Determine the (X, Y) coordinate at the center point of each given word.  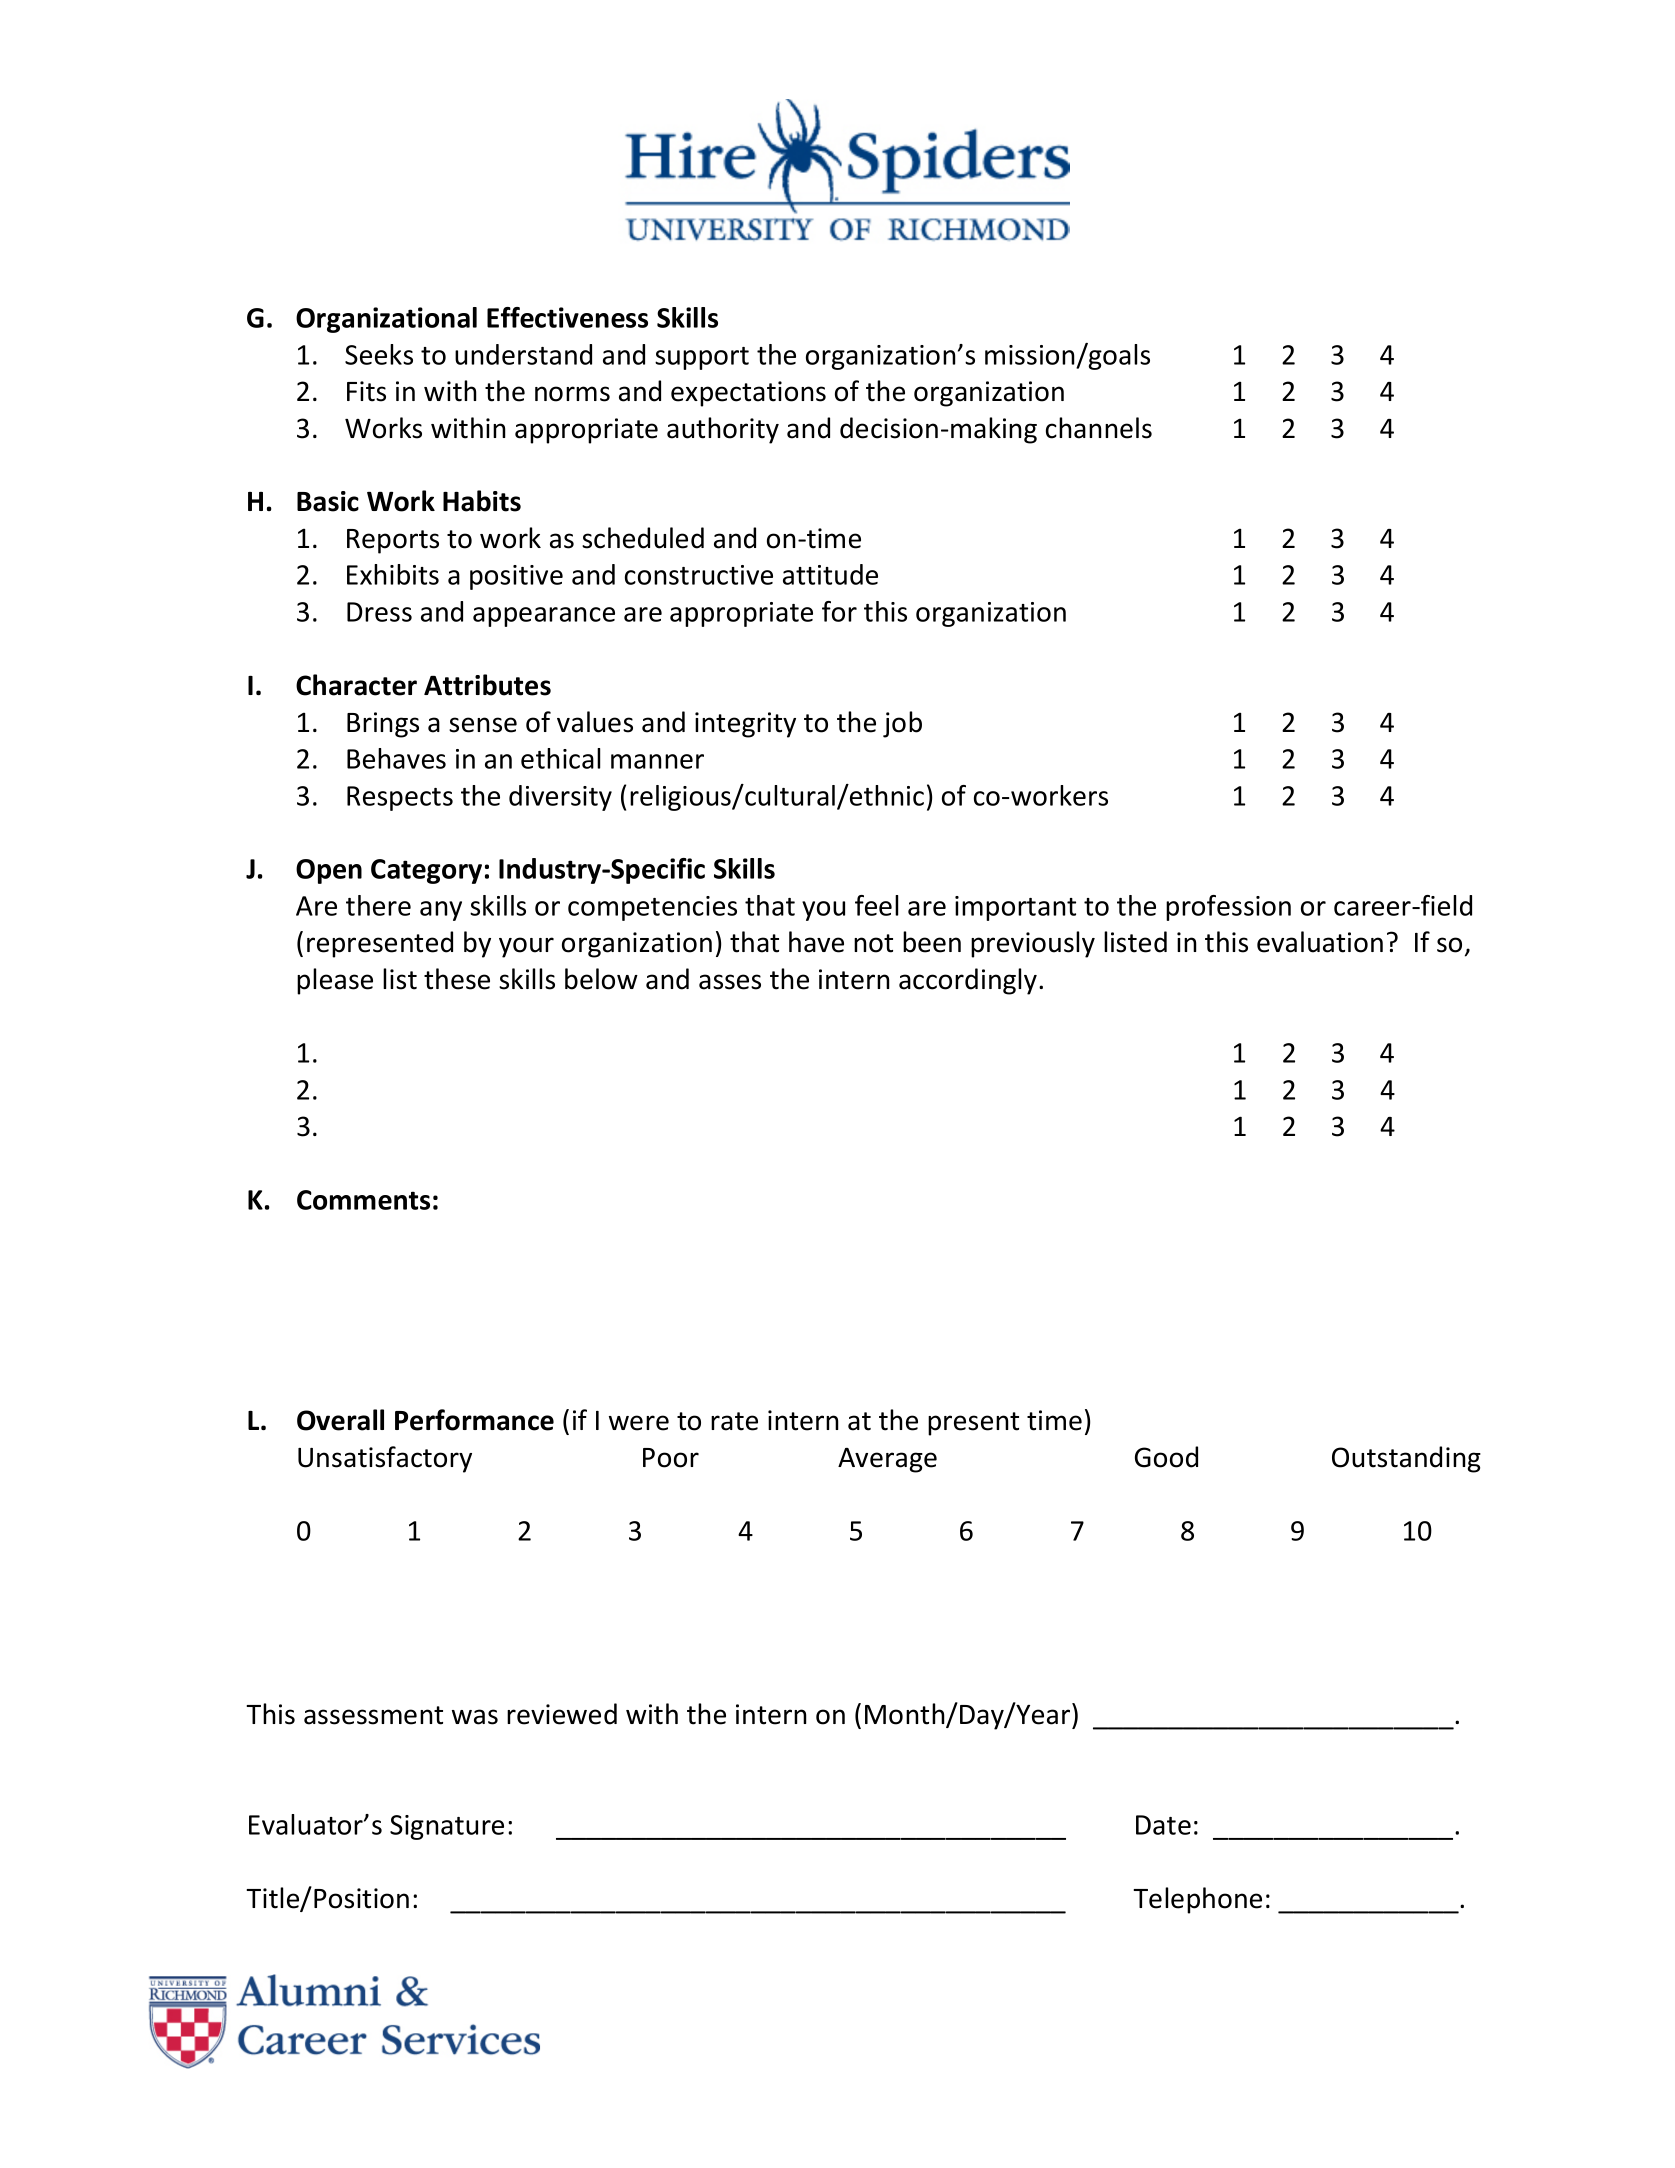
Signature (447, 1827)
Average (887, 1460)
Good (1166, 1457)
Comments (363, 1200)
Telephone (1197, 1900)
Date (1163, 1825)
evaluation (1320, 942)
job (902, 724)
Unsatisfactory (385, 1459)
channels (1099, 428)
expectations (748, 394)
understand (523, 354)
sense (483, 725)
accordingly (968, 981)
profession (1228, 908)
